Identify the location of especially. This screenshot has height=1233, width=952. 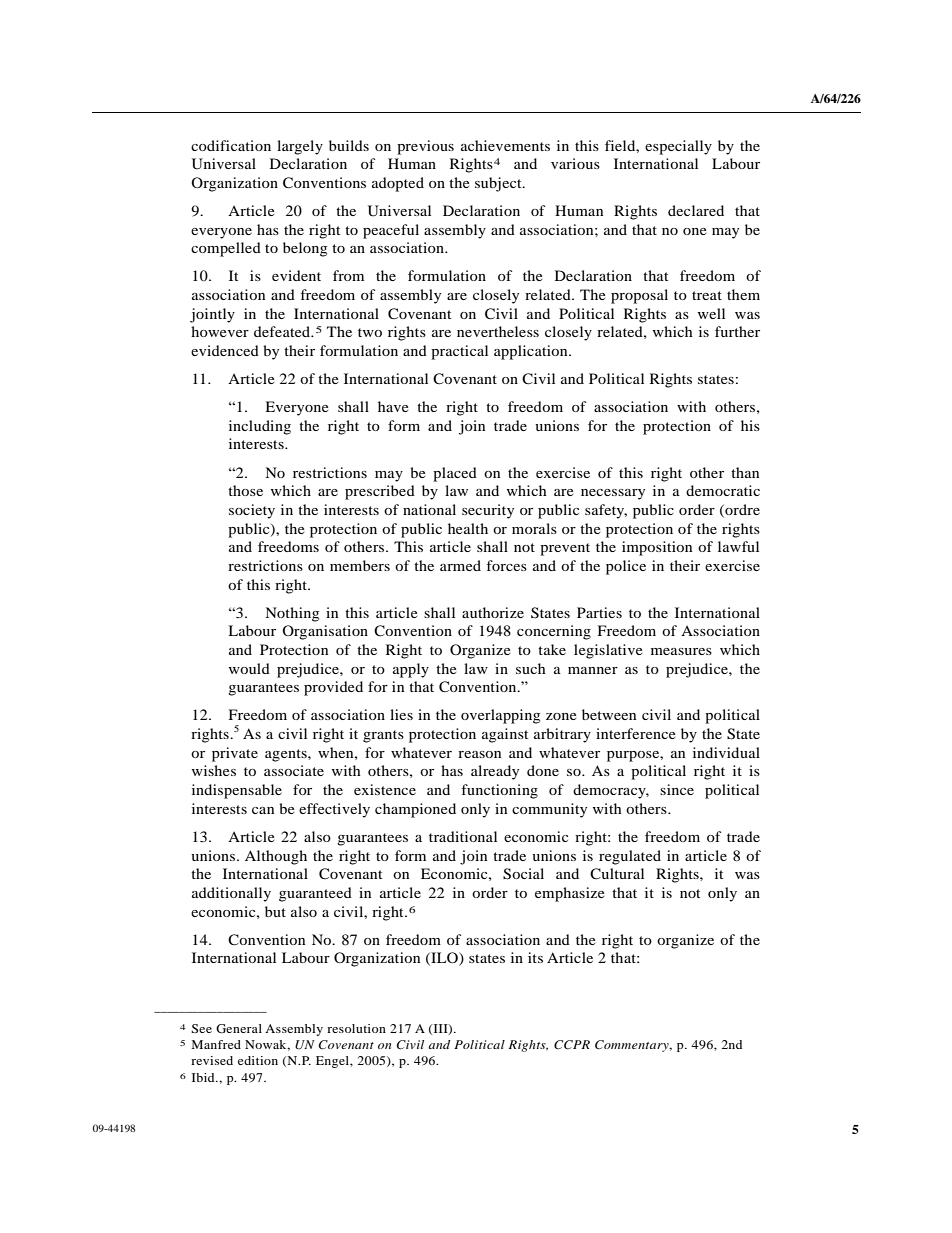
(678, 147).
